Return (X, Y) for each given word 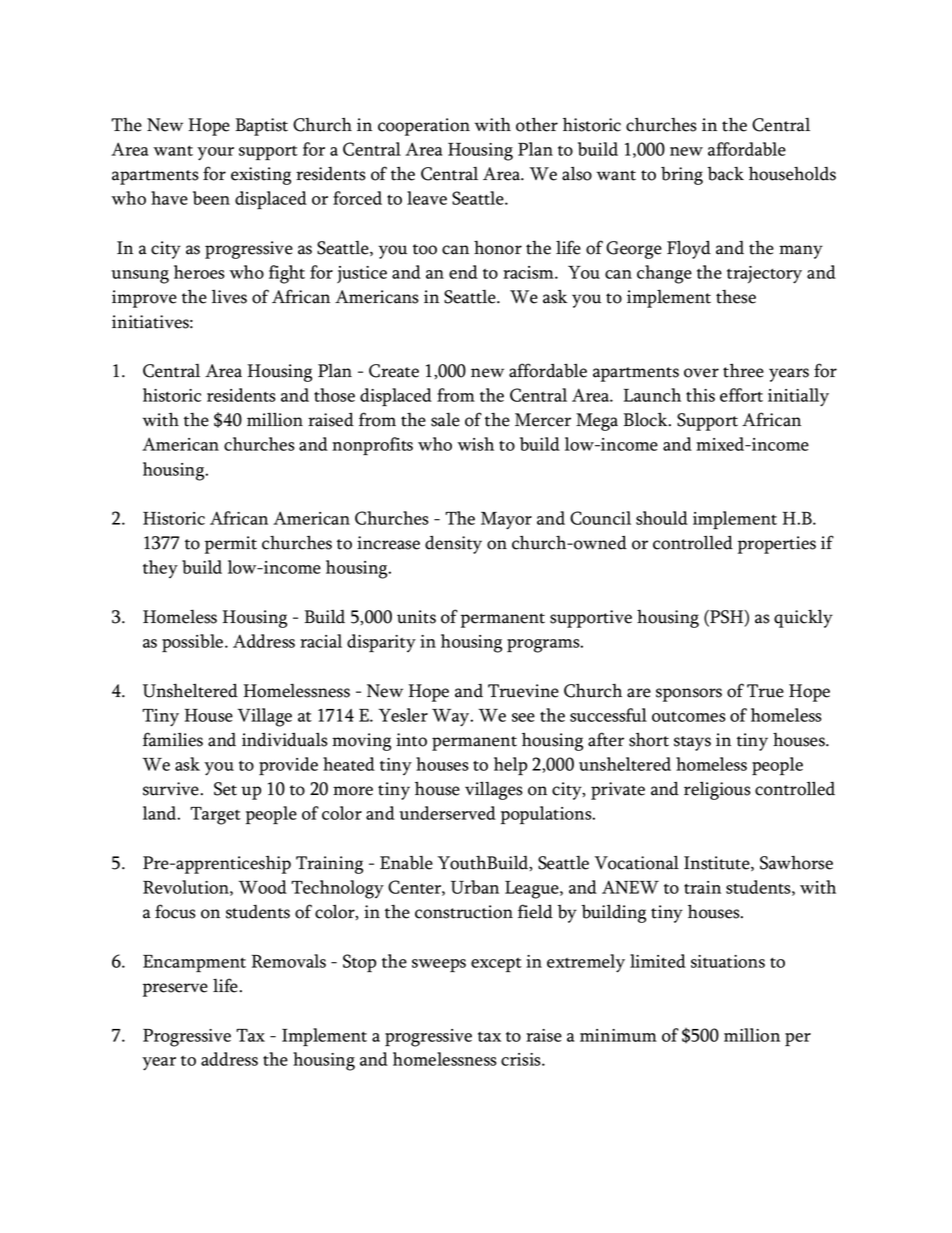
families (173, 739)
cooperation (424, 127)
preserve (175, 990)
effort (741, 395)
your (215, 154)
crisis (522, 1059)
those (334, 395)
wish (475, 444)
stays (692, 743)
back (725, 174)
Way (452, 718)
